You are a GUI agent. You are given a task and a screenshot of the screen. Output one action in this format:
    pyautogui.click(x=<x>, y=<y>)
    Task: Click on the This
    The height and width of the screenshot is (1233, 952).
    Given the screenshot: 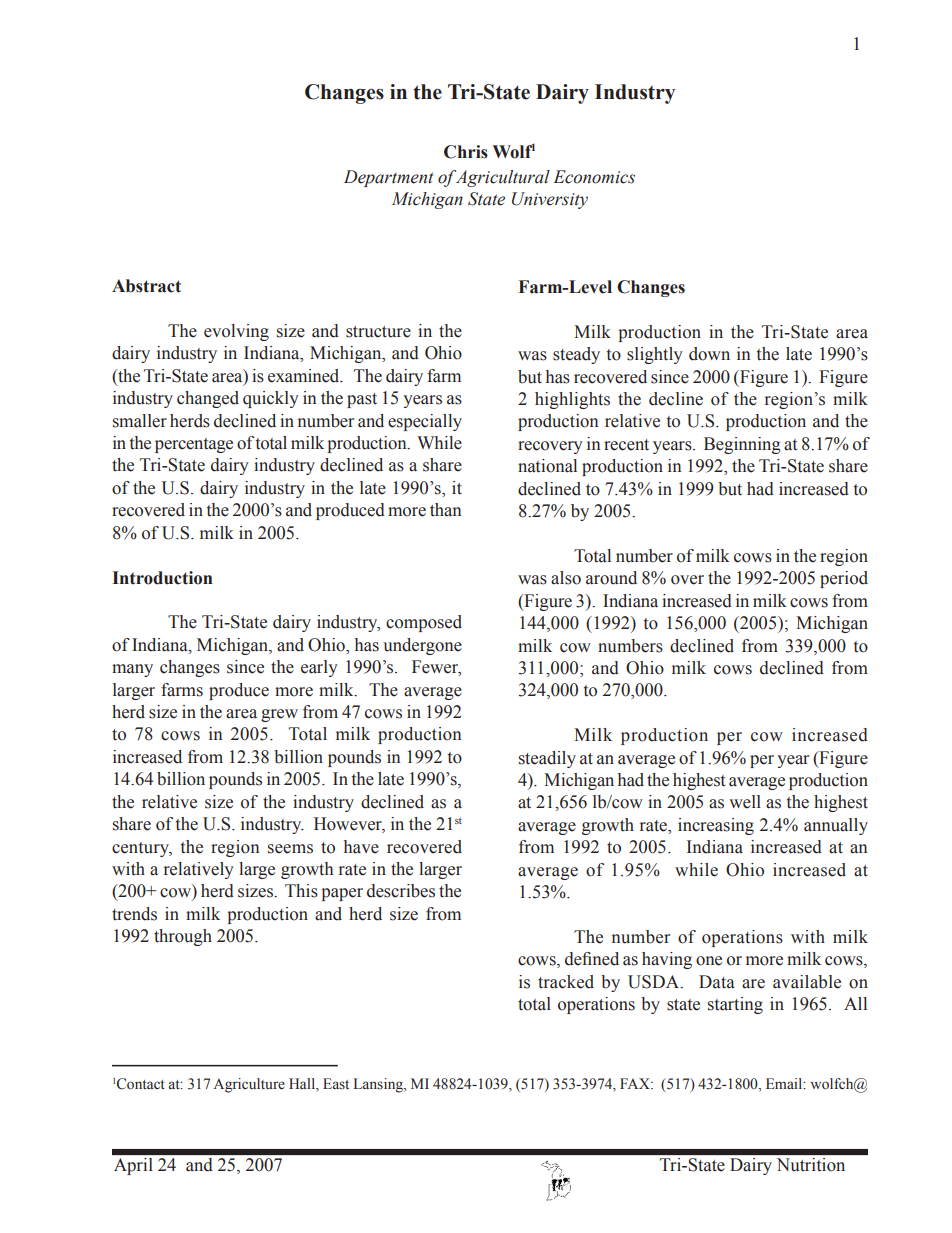 What is the action you would take?
    pyautogui.click(x=301, y=891)
